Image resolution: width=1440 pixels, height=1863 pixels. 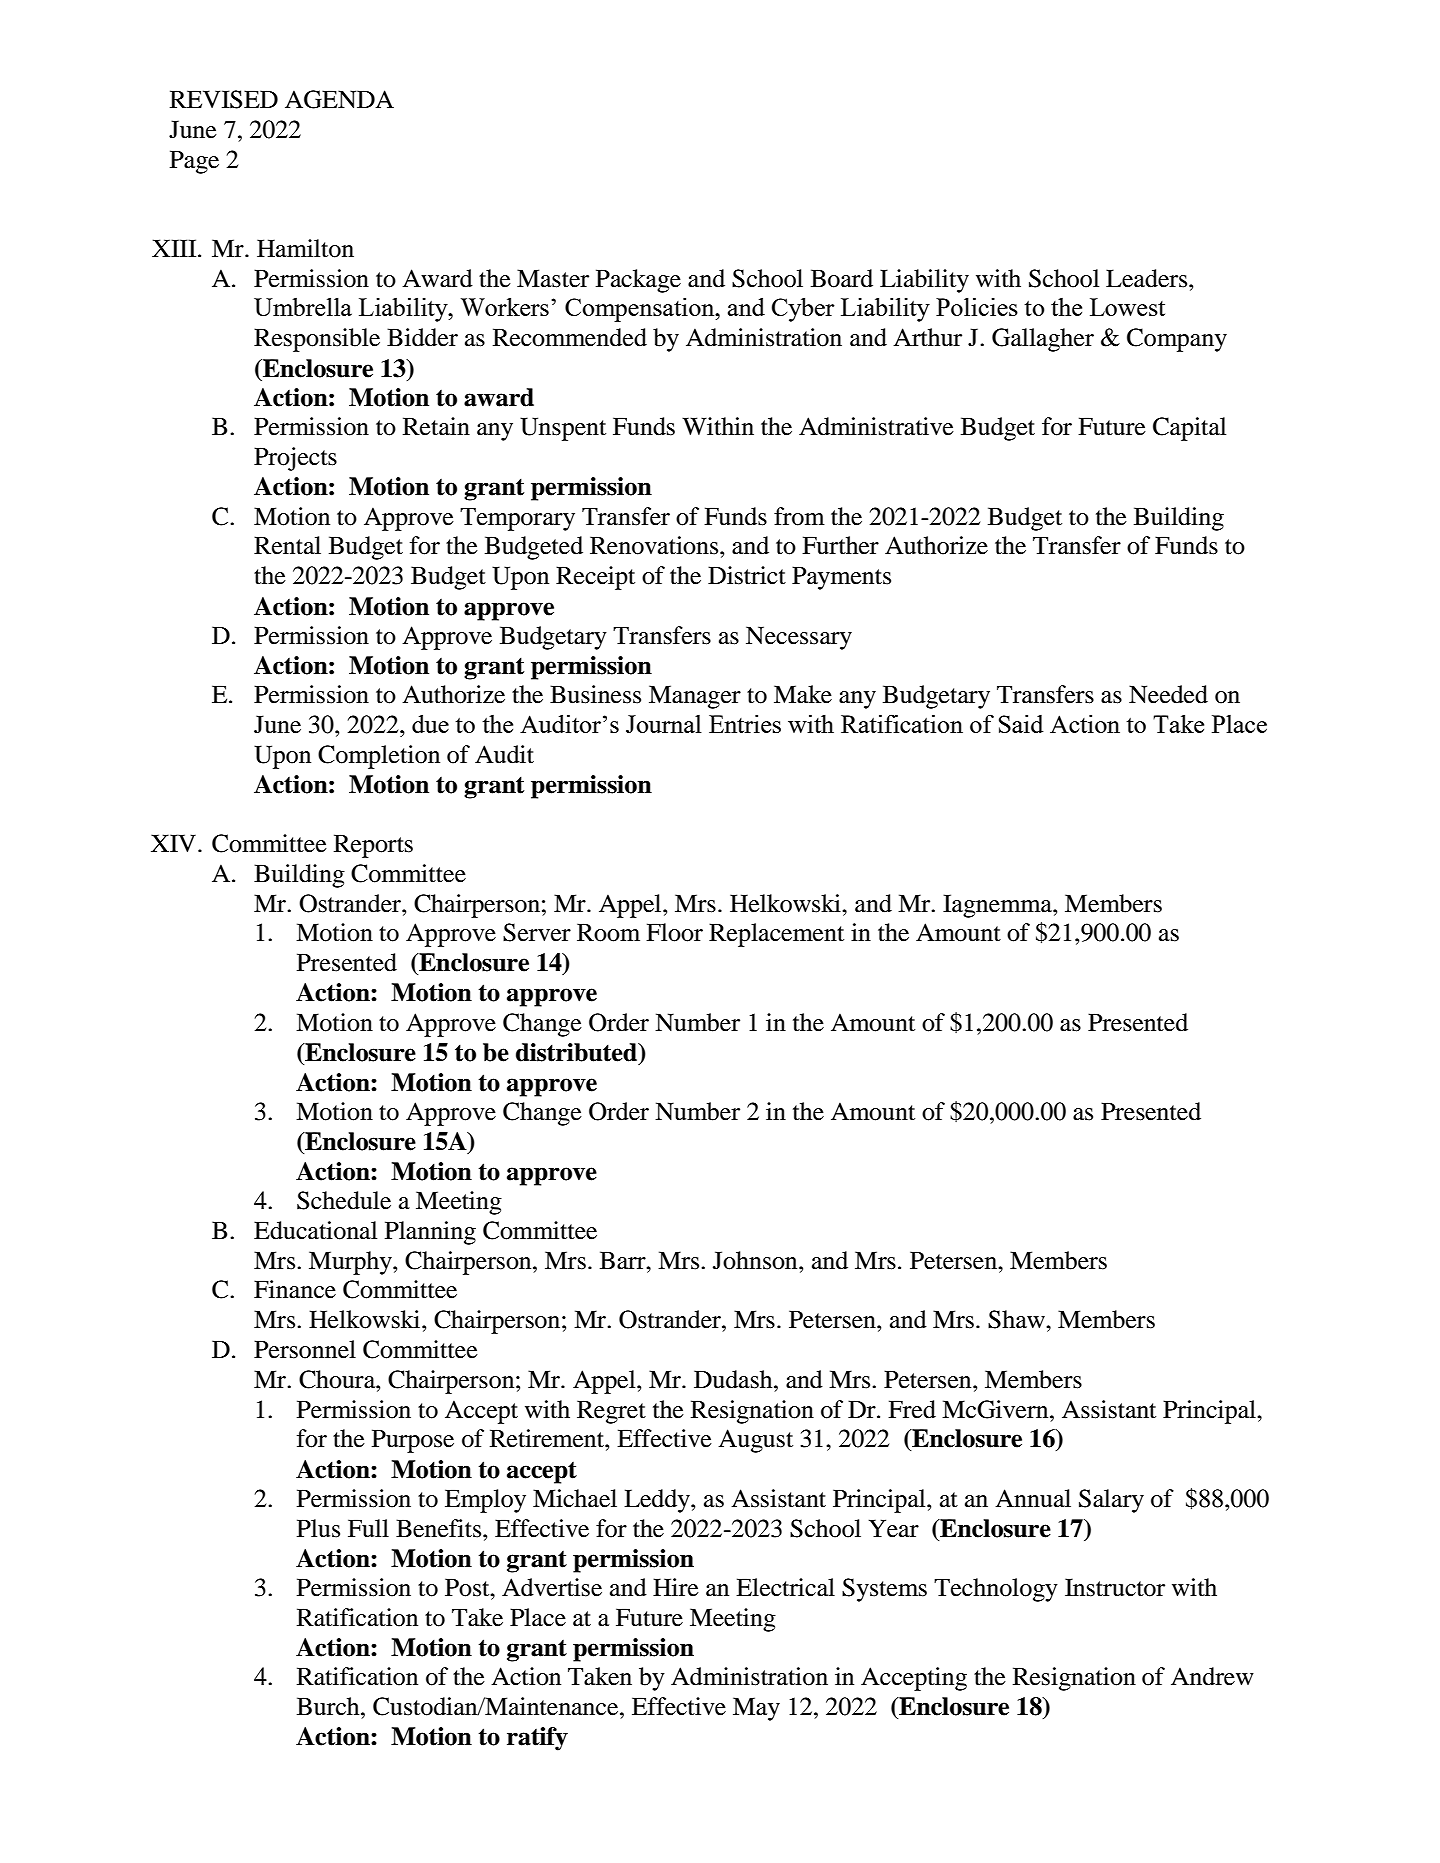 What do you see at coordinates (339, 99) in the screenshot?
I see `AGENDA` at bounding box center [339, 99].
